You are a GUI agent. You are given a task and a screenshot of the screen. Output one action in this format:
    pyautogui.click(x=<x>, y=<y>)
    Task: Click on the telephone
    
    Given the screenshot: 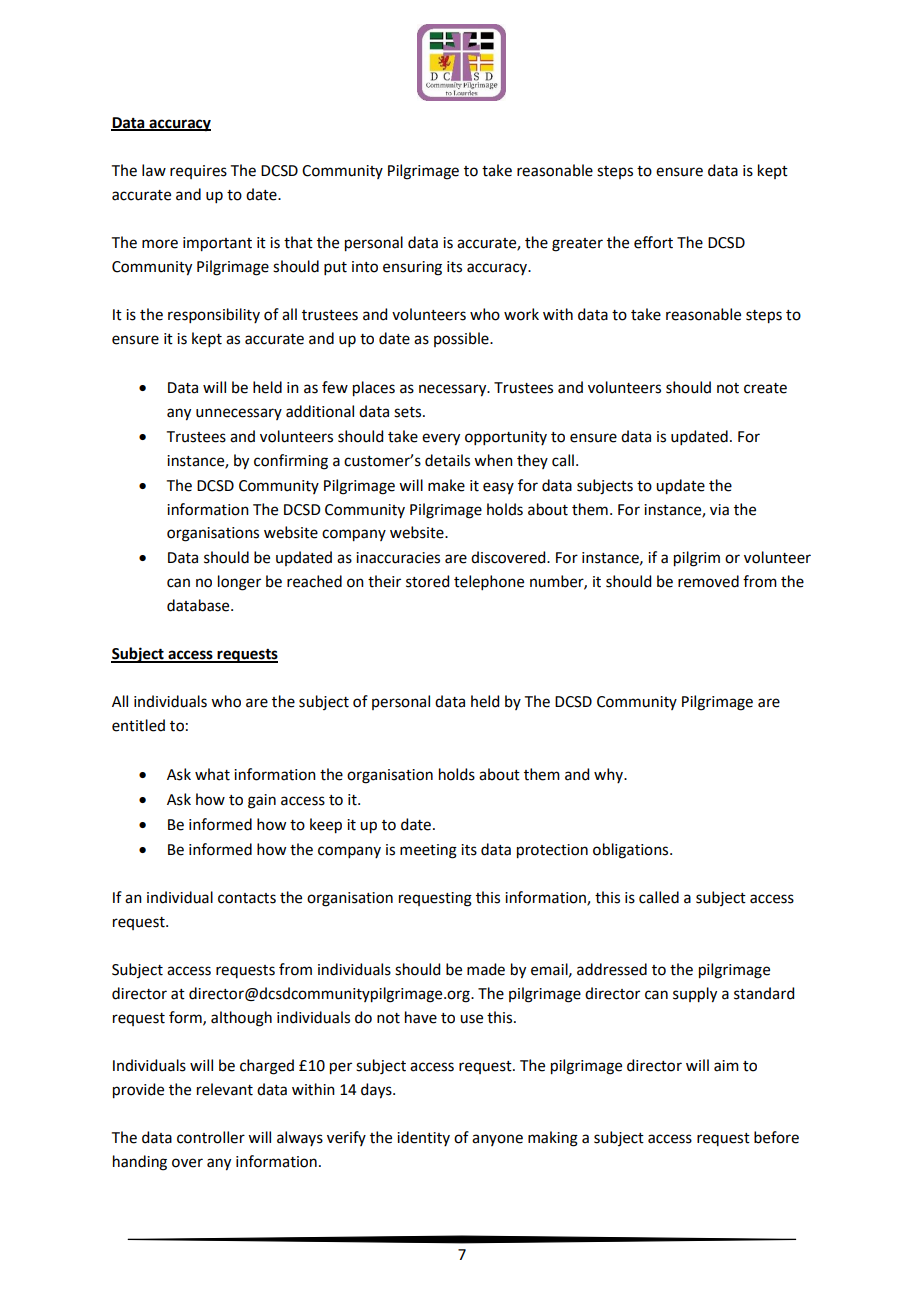 What is the action you would take?
    pyautogui.click(x=489, y=582)
